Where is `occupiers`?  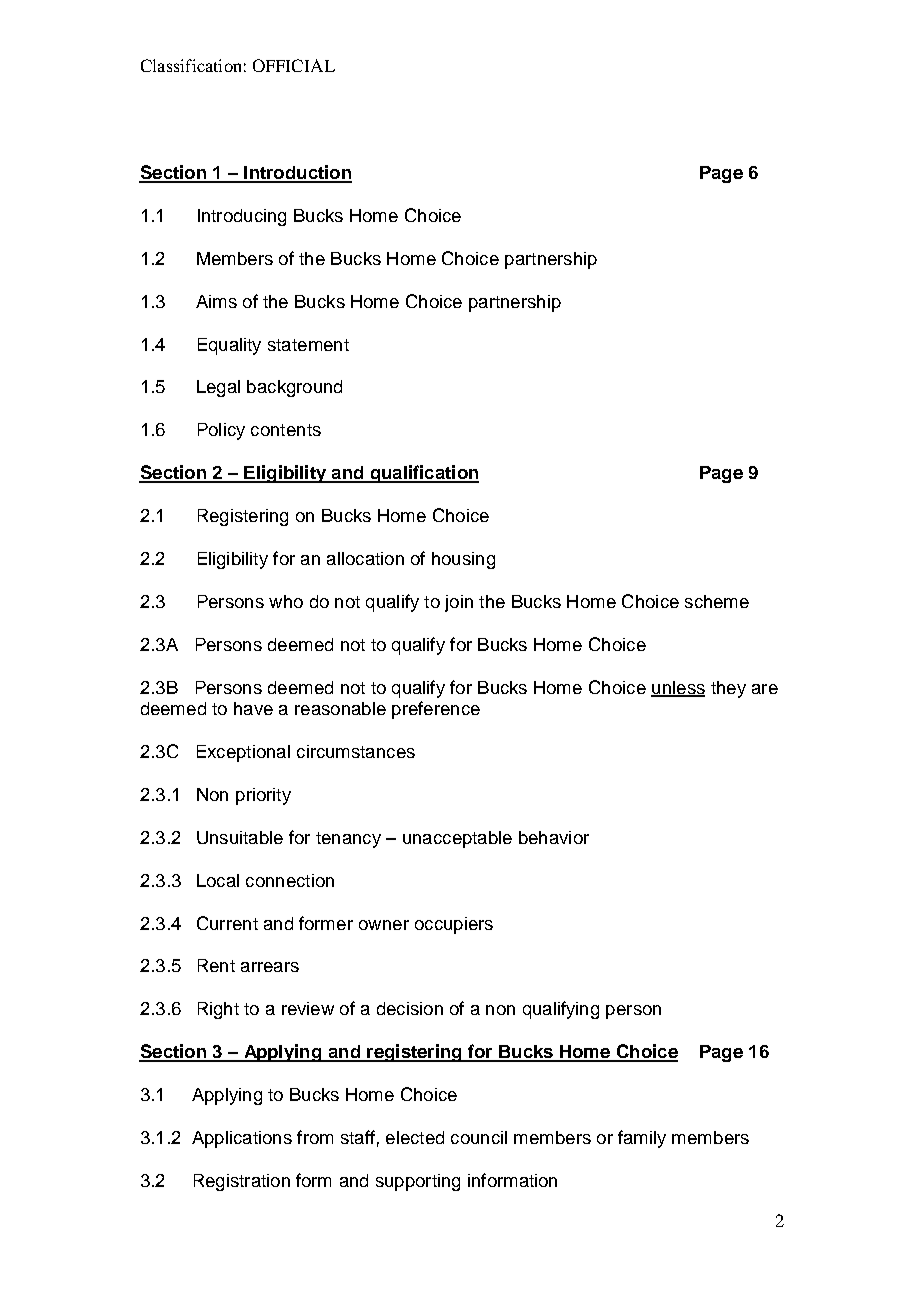 occupiers is located at coordinates (454, 925).
